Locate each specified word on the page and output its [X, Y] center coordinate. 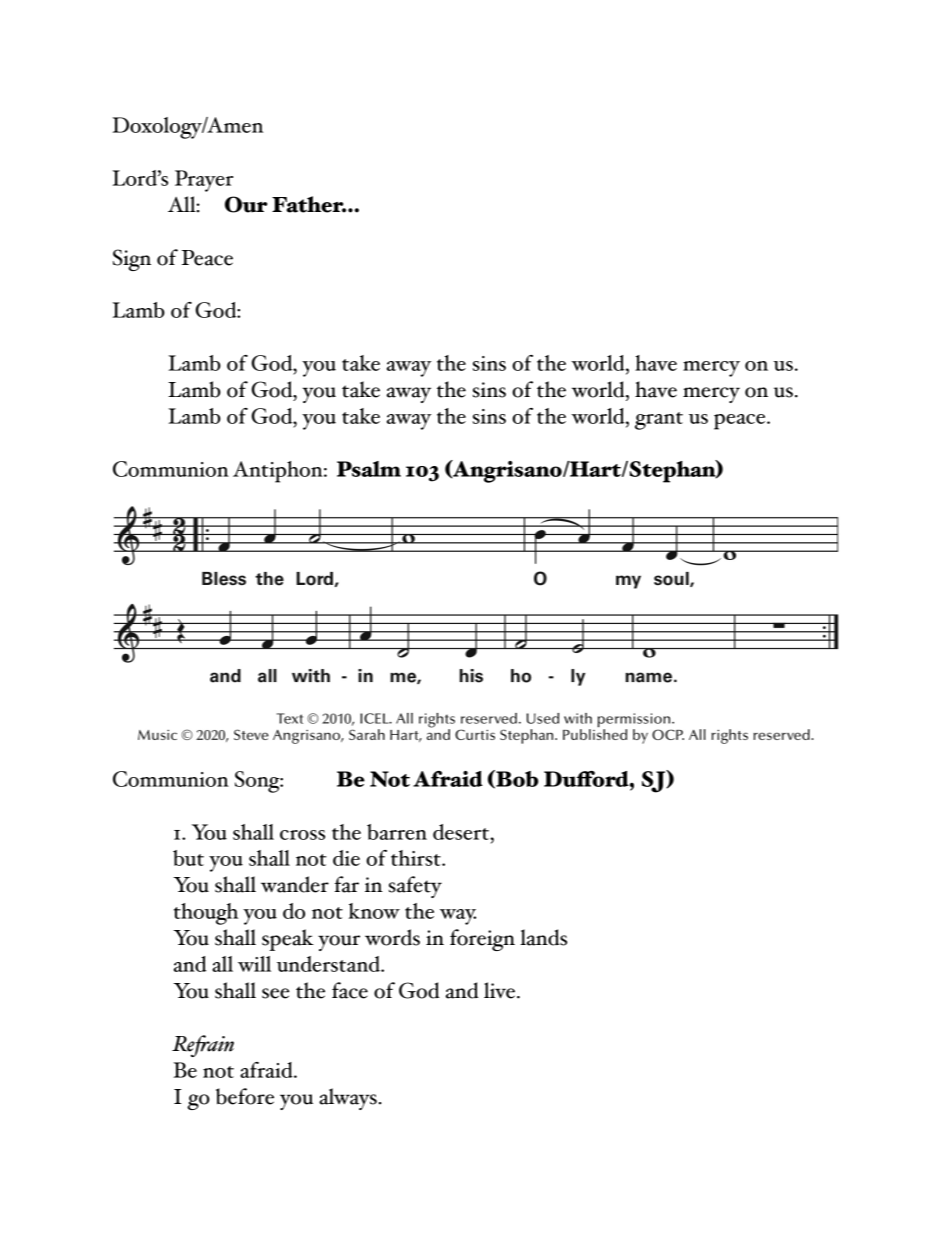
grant [659, 421]
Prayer [204, 181]
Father [309, 204]
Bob [516, 779]
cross [302, 835]
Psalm [369, 469]
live [499, 990]
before [245, 1096]
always [348, 1099]
